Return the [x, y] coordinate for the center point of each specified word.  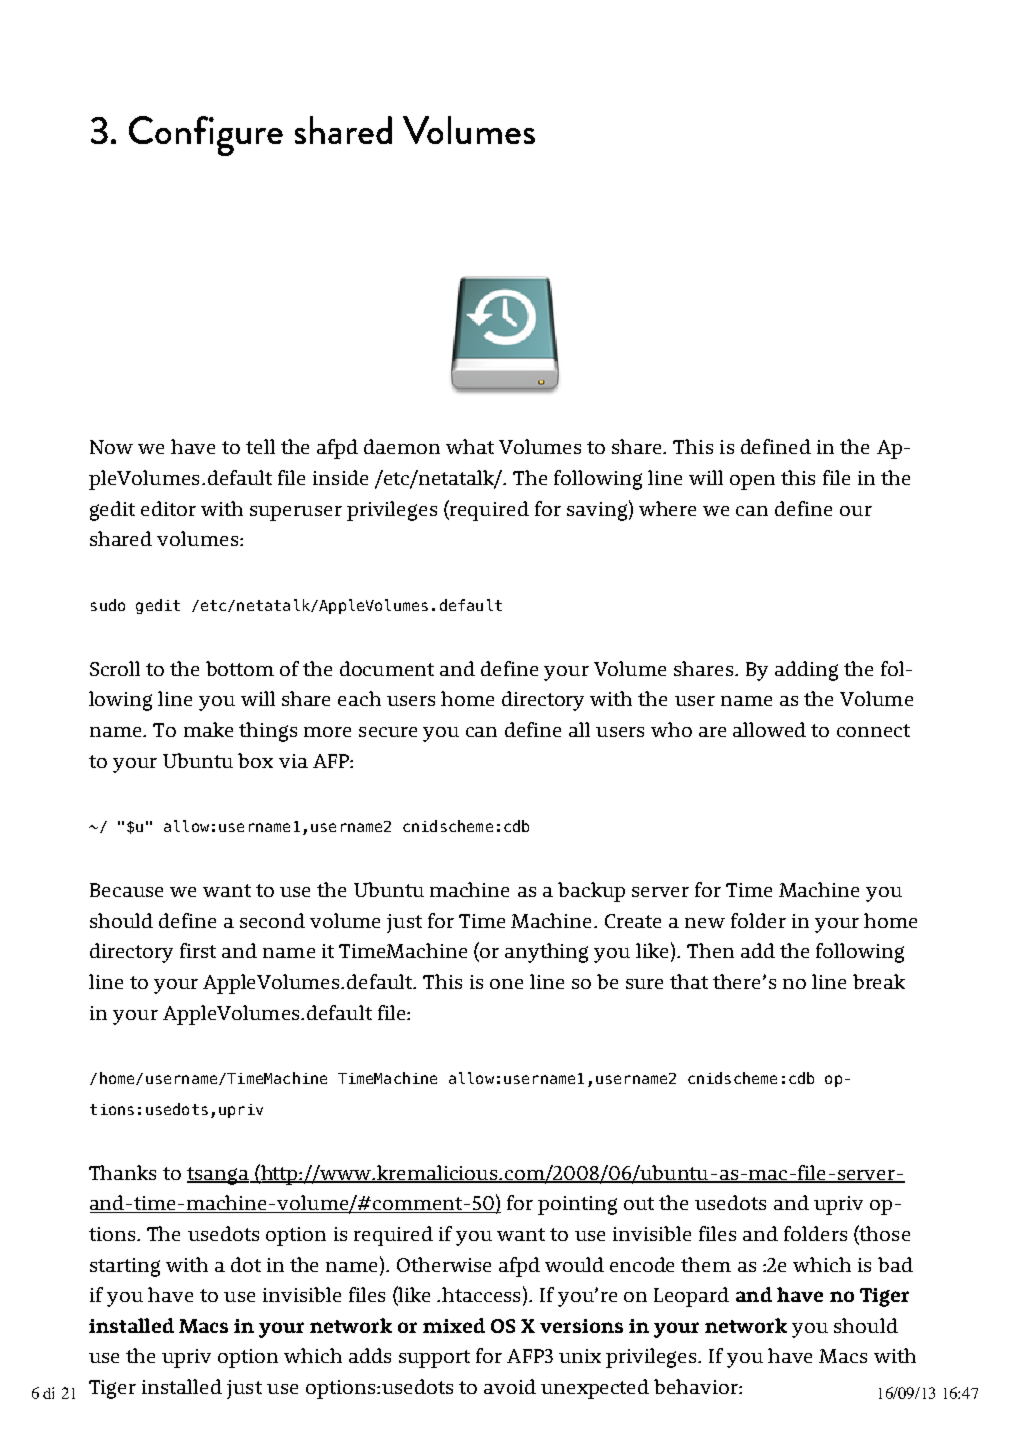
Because [126, 890]
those [884, 1234]
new [705, 923]
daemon [402, 446]
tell [260, 446]
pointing [577, 1205]
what [470, 446]
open [752, 482]
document [387, 668]
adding [806, 671]
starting [125, 1267]
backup [591, 892]
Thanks [122, 1172]
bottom [240, 668]
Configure [206, 136]
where [667, 508]
